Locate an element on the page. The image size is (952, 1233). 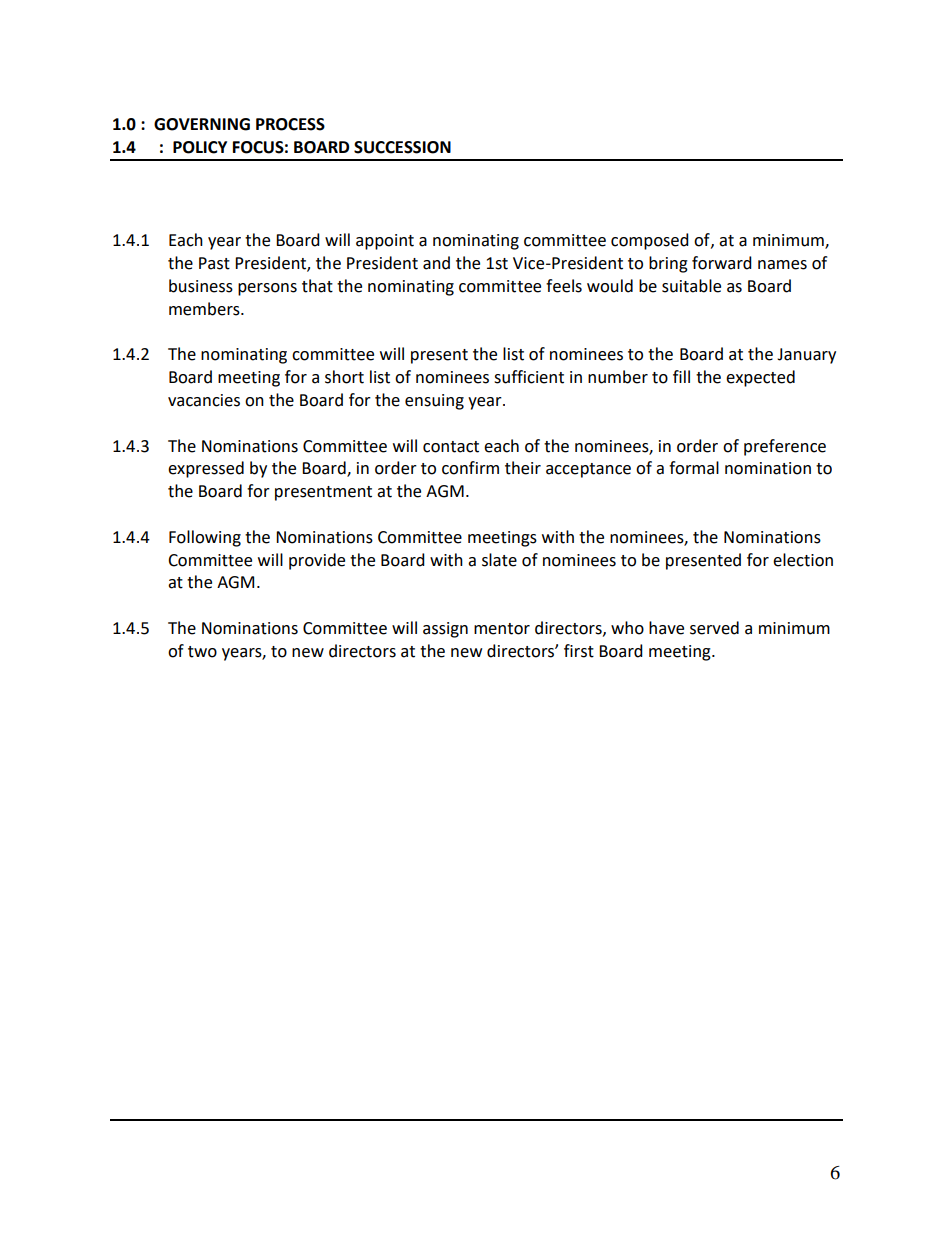
expected is located at coordinates (760, 378).
